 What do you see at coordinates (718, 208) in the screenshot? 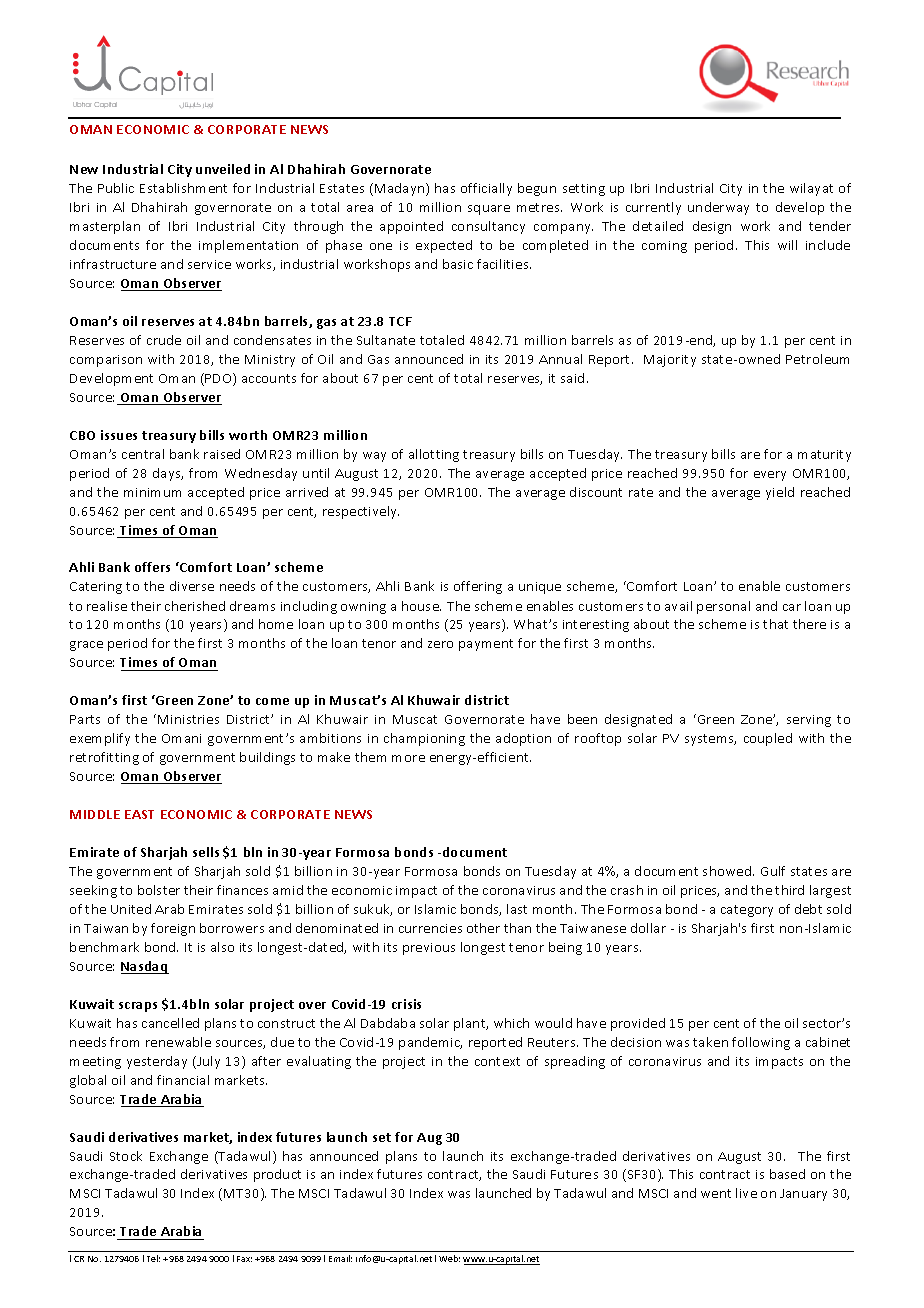
I see `underway` at bounding box center [718, 208].
